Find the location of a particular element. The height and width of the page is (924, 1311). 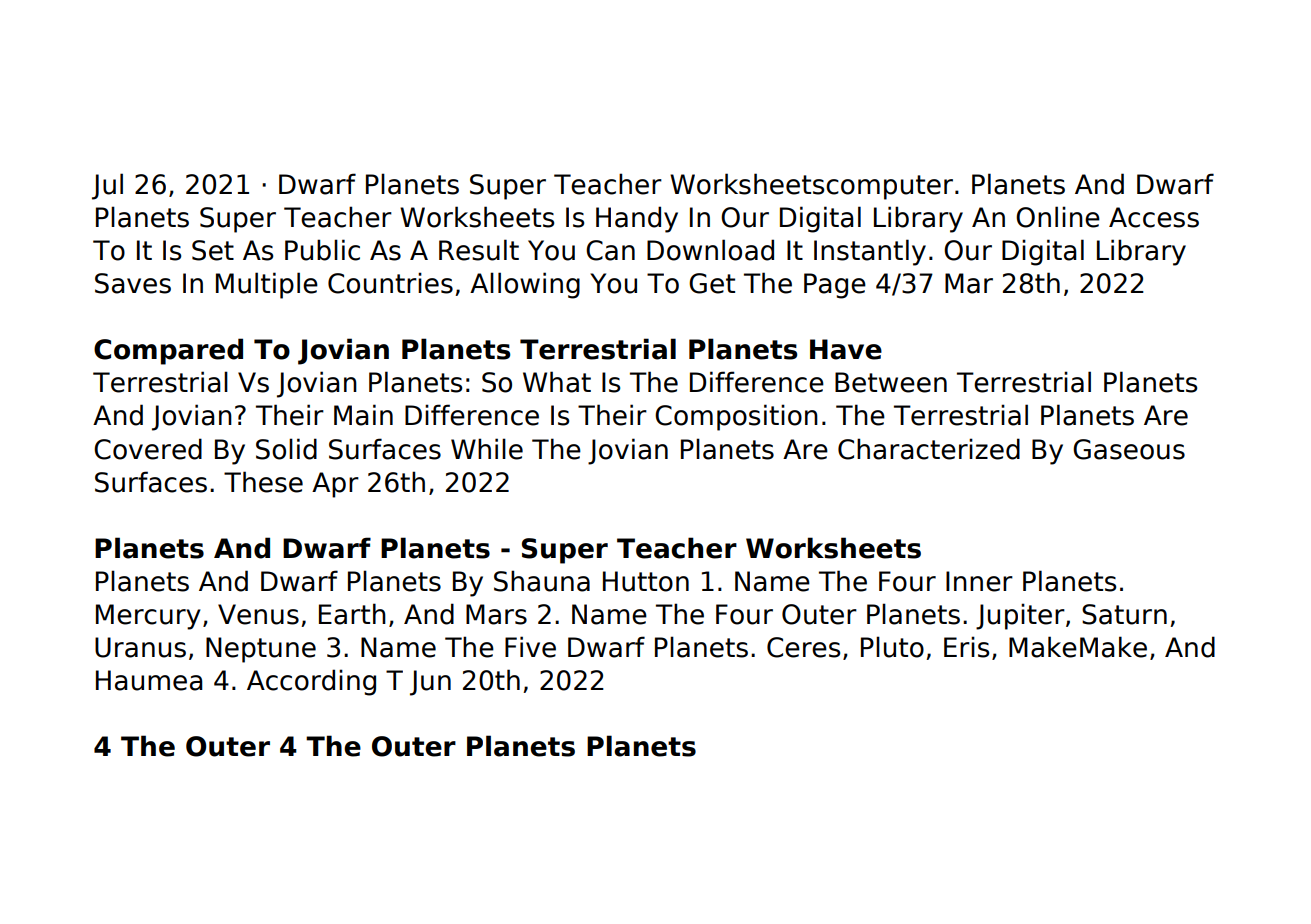

Neptune is located at coordinates (261, 650).
